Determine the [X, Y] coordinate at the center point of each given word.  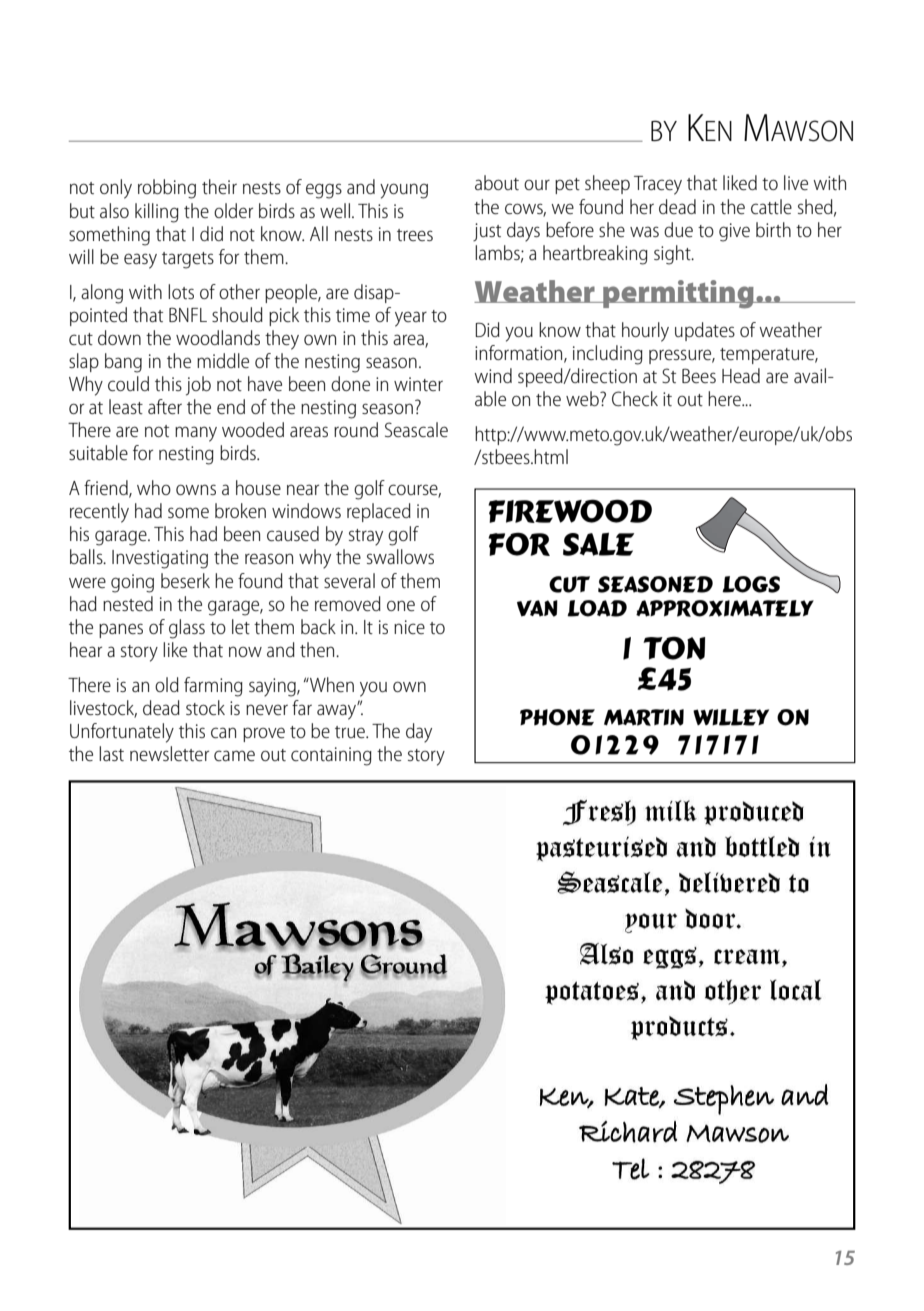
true [351, 732]
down [119, 337]
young [404, 191]
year [411, 319]
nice [409, 627]
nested [128, 603]
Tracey [658, 185]
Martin [644, 717]
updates [705, 331]
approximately [725, 608]
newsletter [169, 753]
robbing [167, 189]
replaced [379, 512]
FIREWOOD [570, 511]
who [154, 487]
